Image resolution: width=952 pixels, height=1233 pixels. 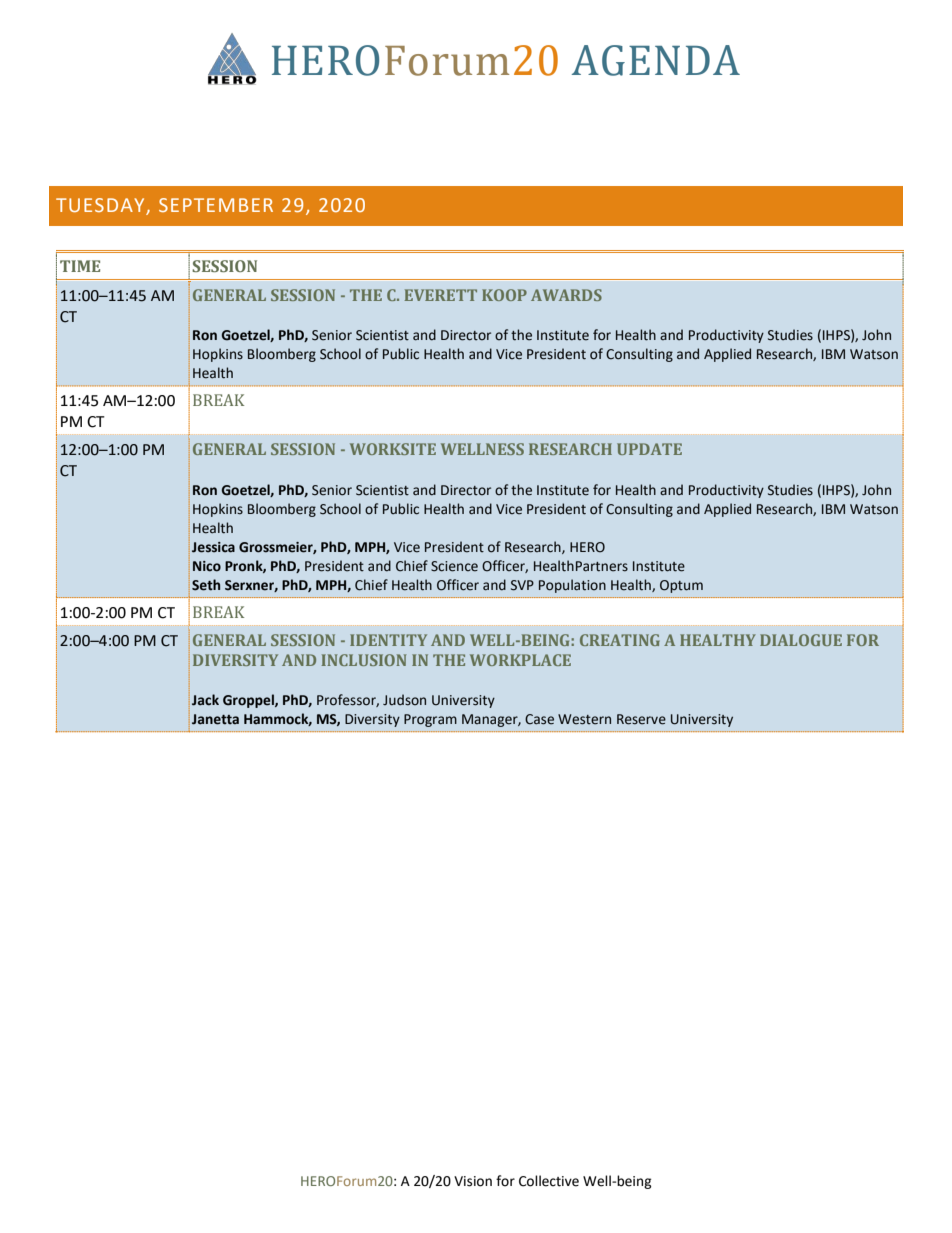 I want to click on EVERETT, so click(x=440, y=295).
